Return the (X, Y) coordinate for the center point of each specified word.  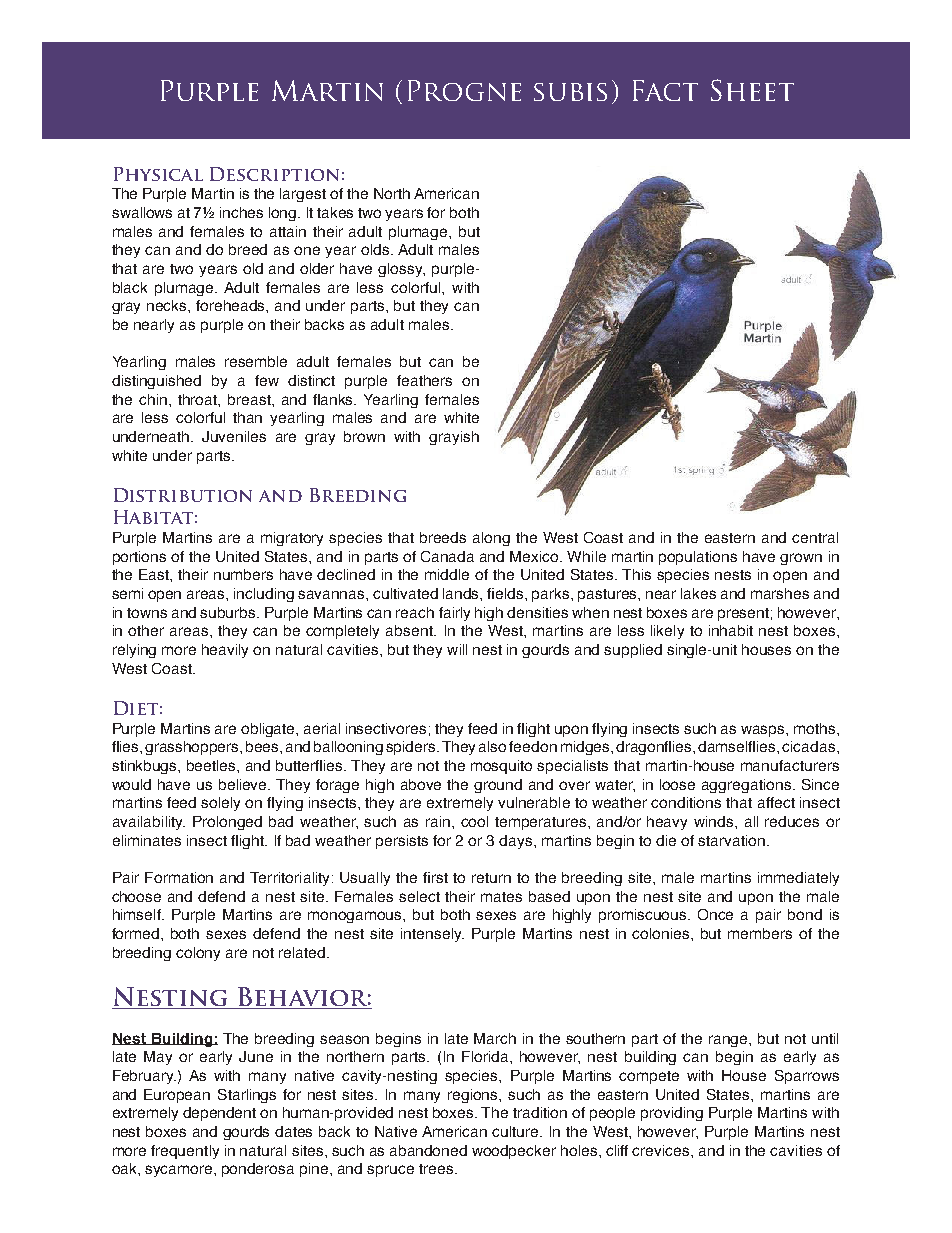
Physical (158, 174)
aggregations (746, 786)
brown (364, 436)
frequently (185, 1152)
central (815, 537)
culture (517, 1131)
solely (220, 804)
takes (335, 212)
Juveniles (234, 436)
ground (498, 786)
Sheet (752, 90)
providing (672, 1114)
